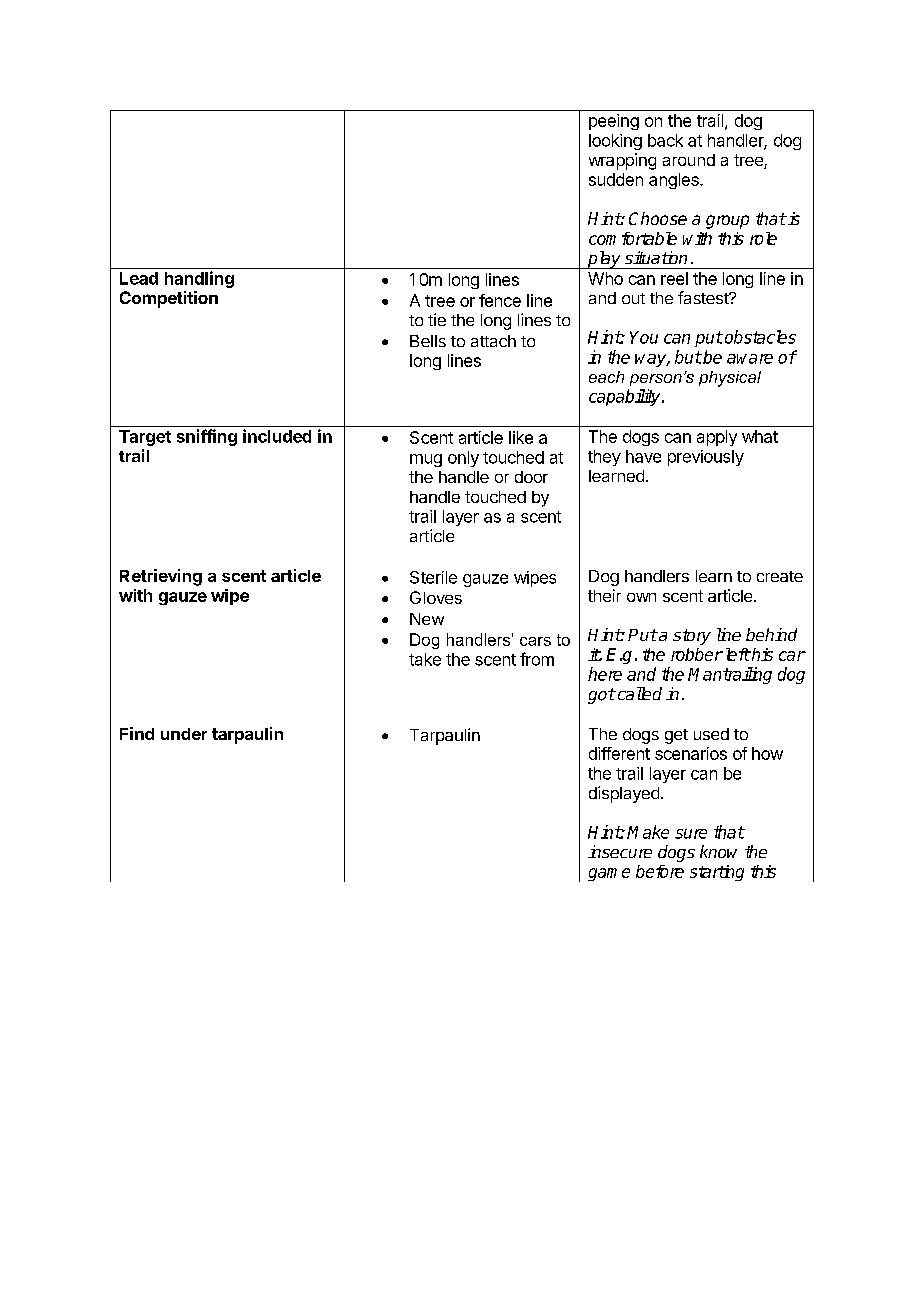 The image size is (924, 1308). I want to click on Lead, so click(139, 278).
